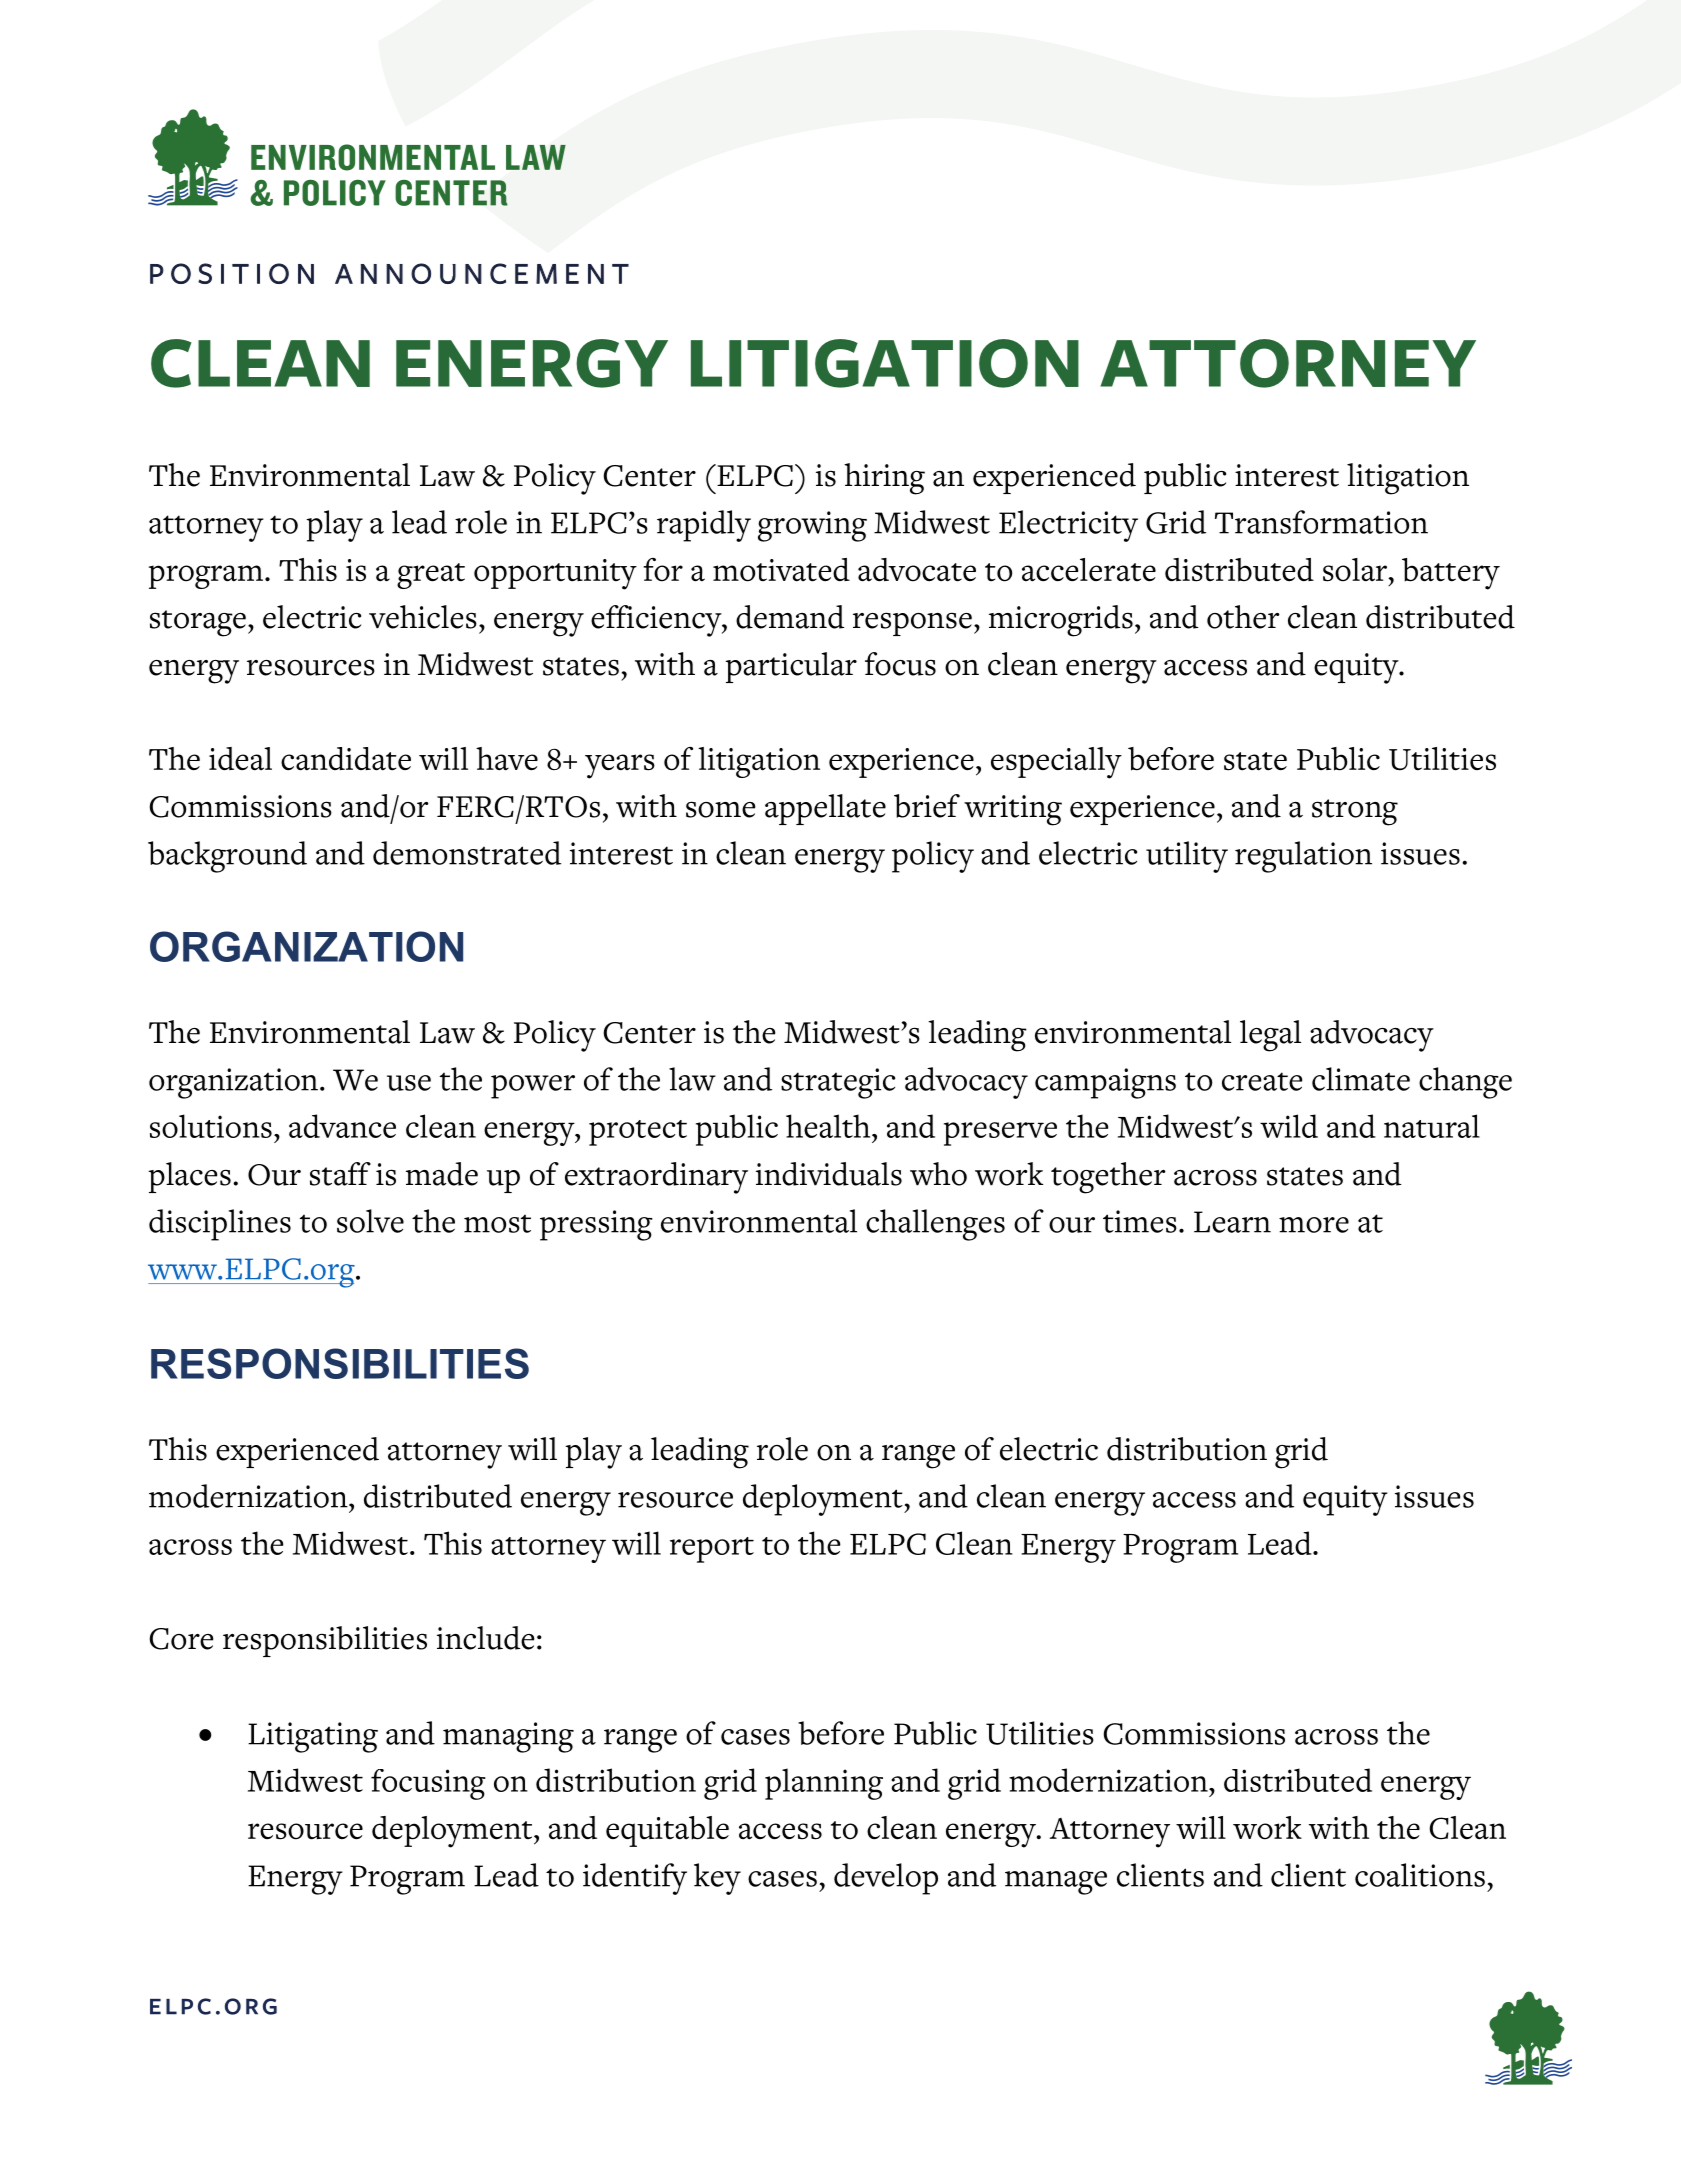  Describe the element at coordinates (1420, 1875) in the screenshot. I see `coalitions` at that location.
